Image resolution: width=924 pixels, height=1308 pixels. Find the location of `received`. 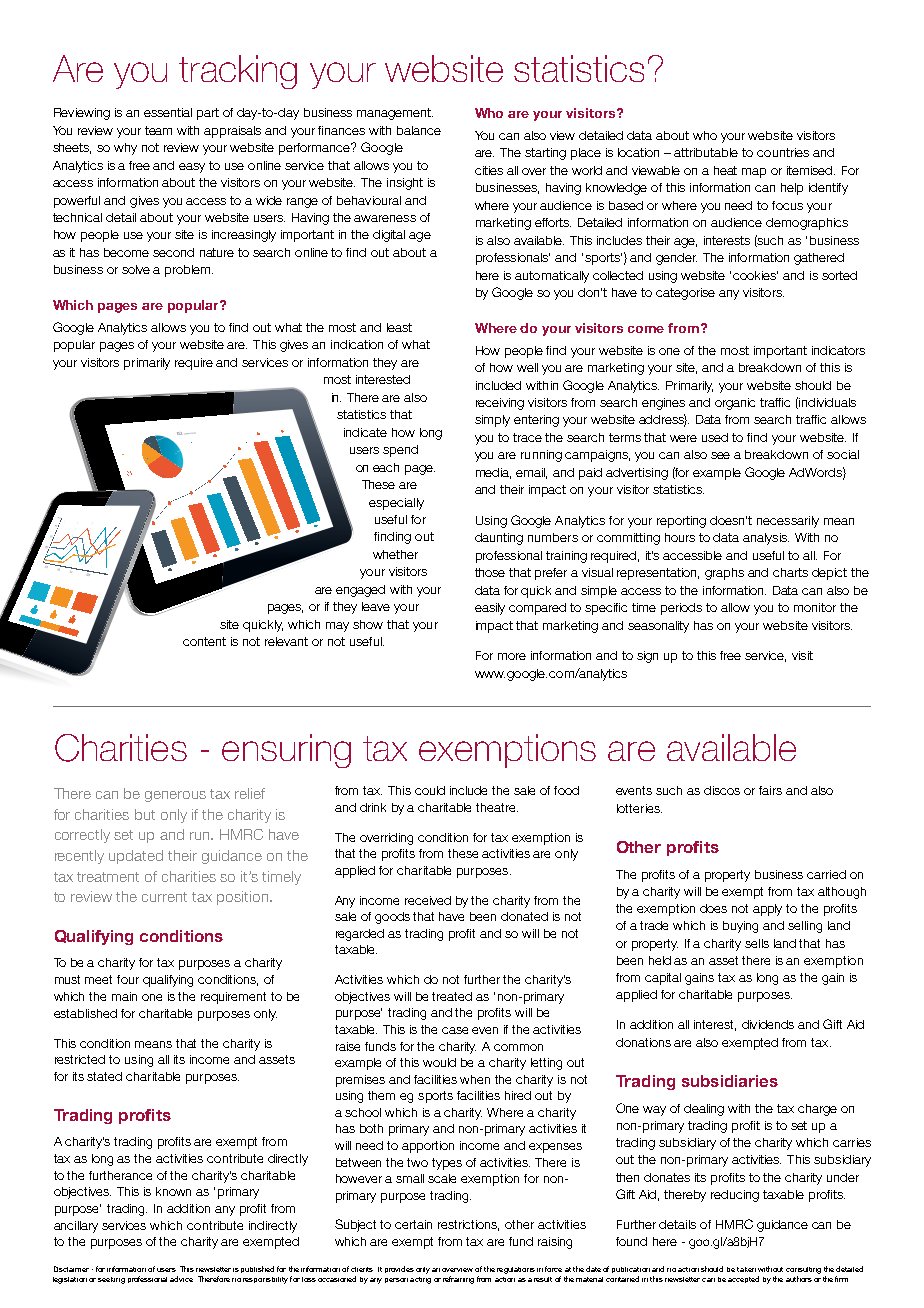

received is located at coordinates (428, 900).
